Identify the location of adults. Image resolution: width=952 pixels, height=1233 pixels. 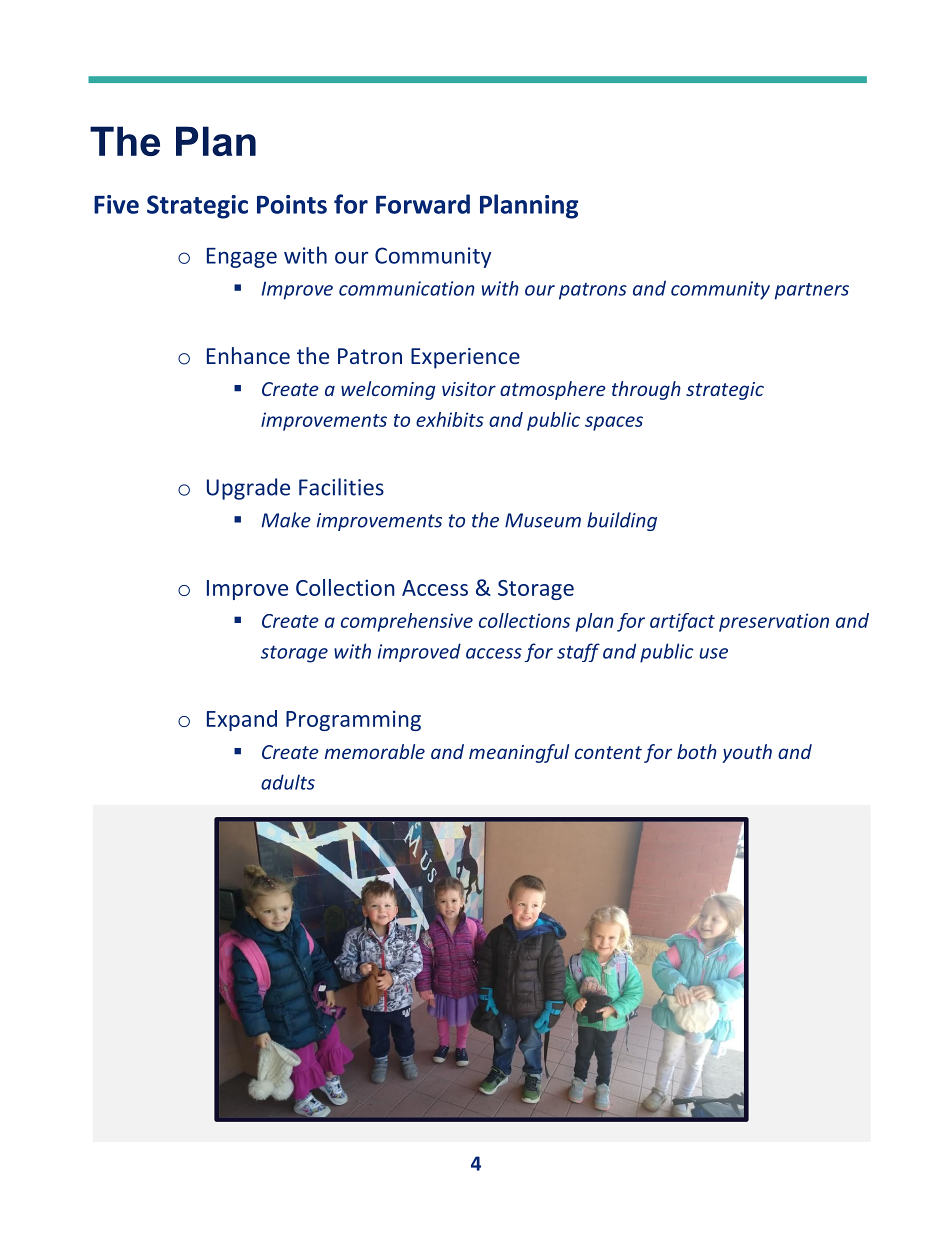
(288, 782).
